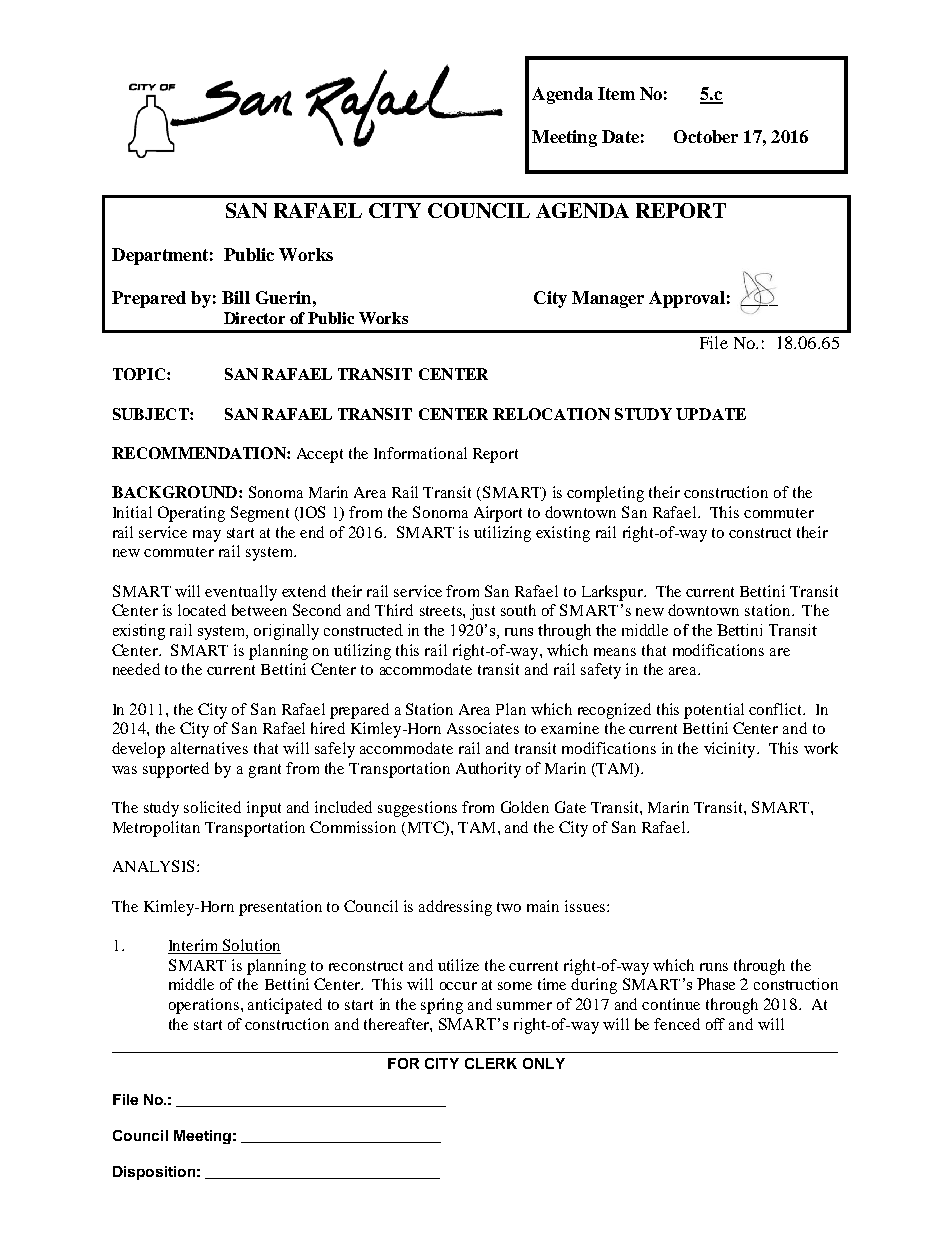 This screenshot has width=952, height=1233. I want to click on off, so click(715, 1024).
